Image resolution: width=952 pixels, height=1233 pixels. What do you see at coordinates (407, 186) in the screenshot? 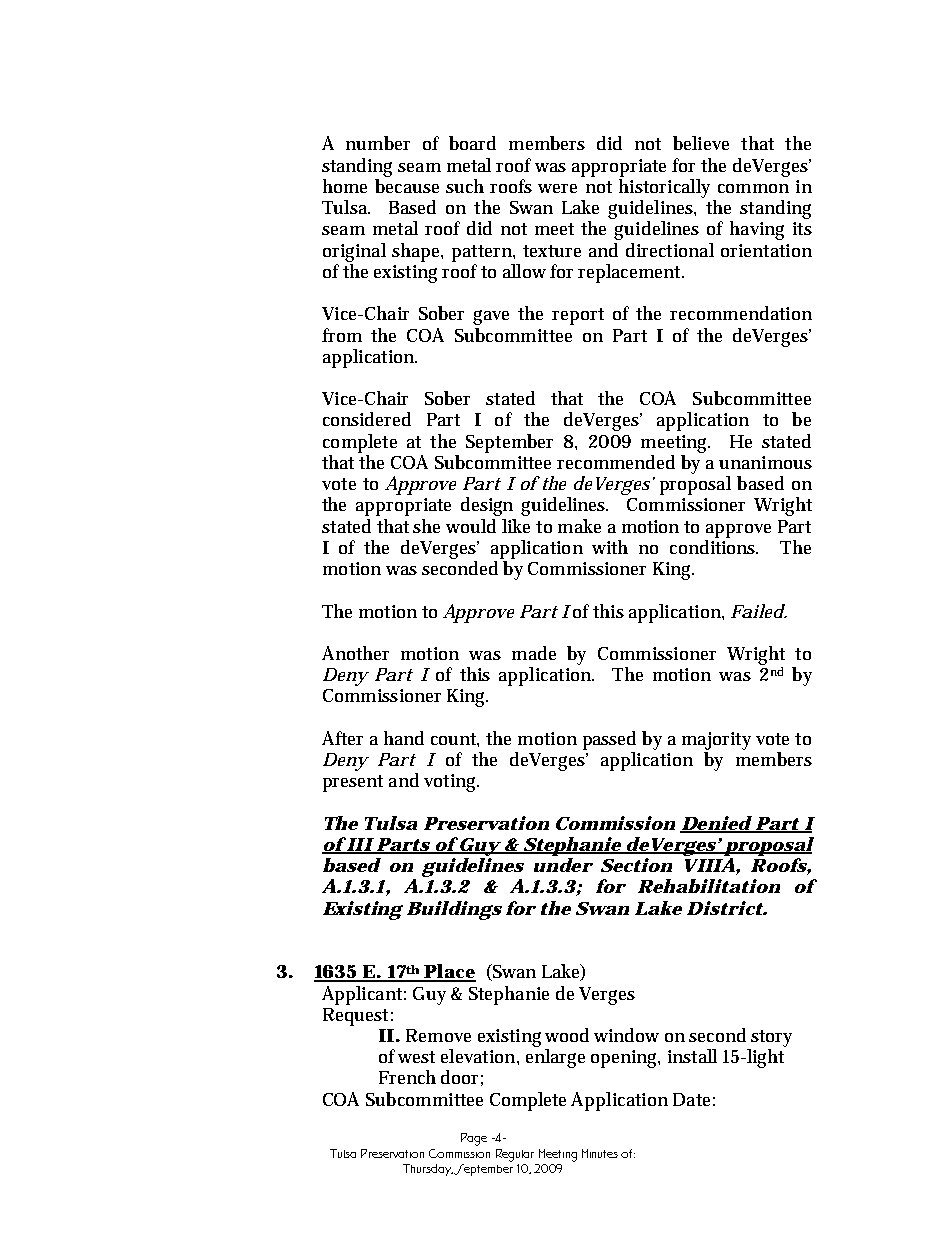
I see `because` at bounding box center [407, 186].
